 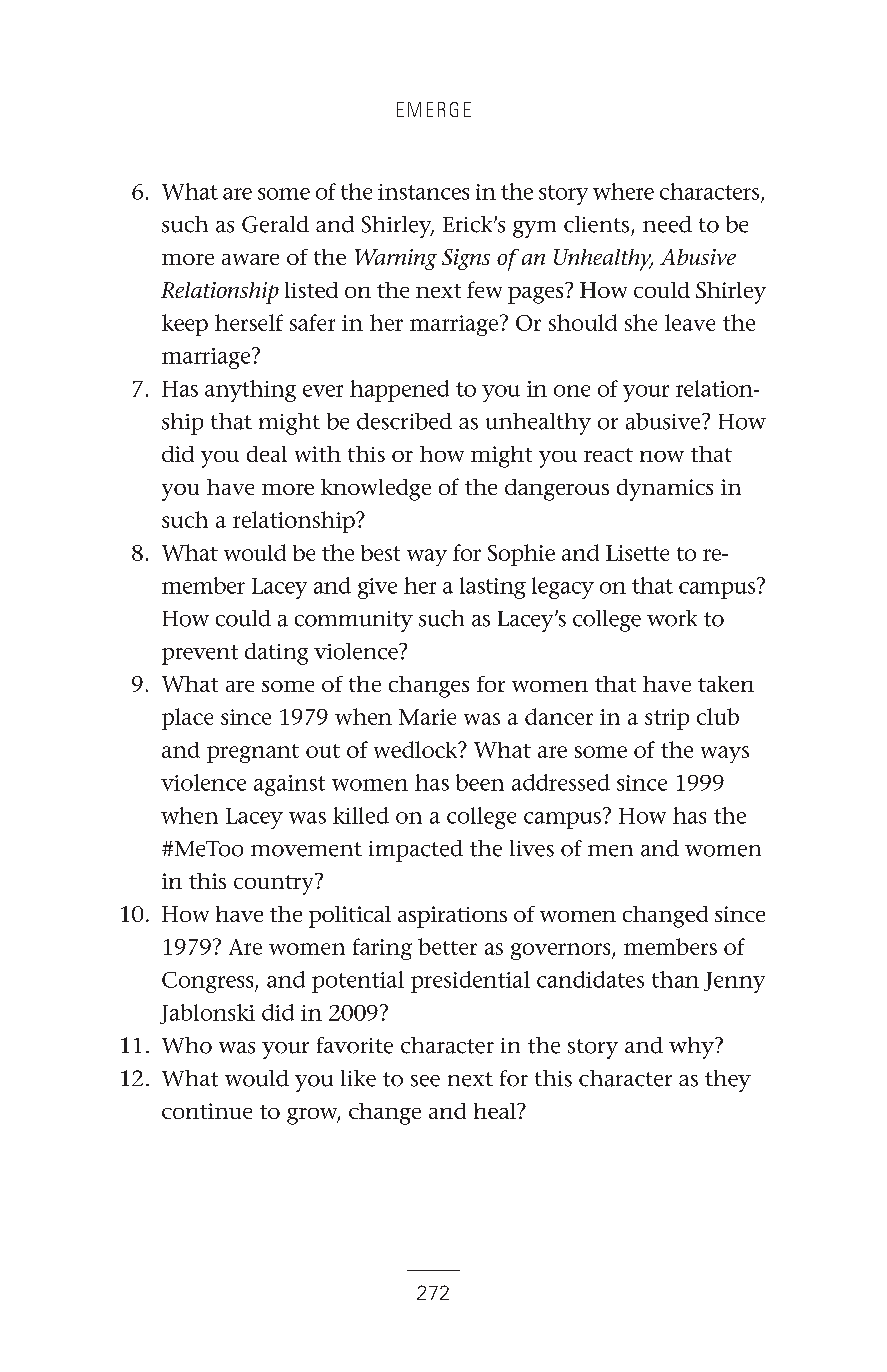 What do you see at coordinates (672, 618) in the page?
I see `work` at bounding box center [672, 618].
